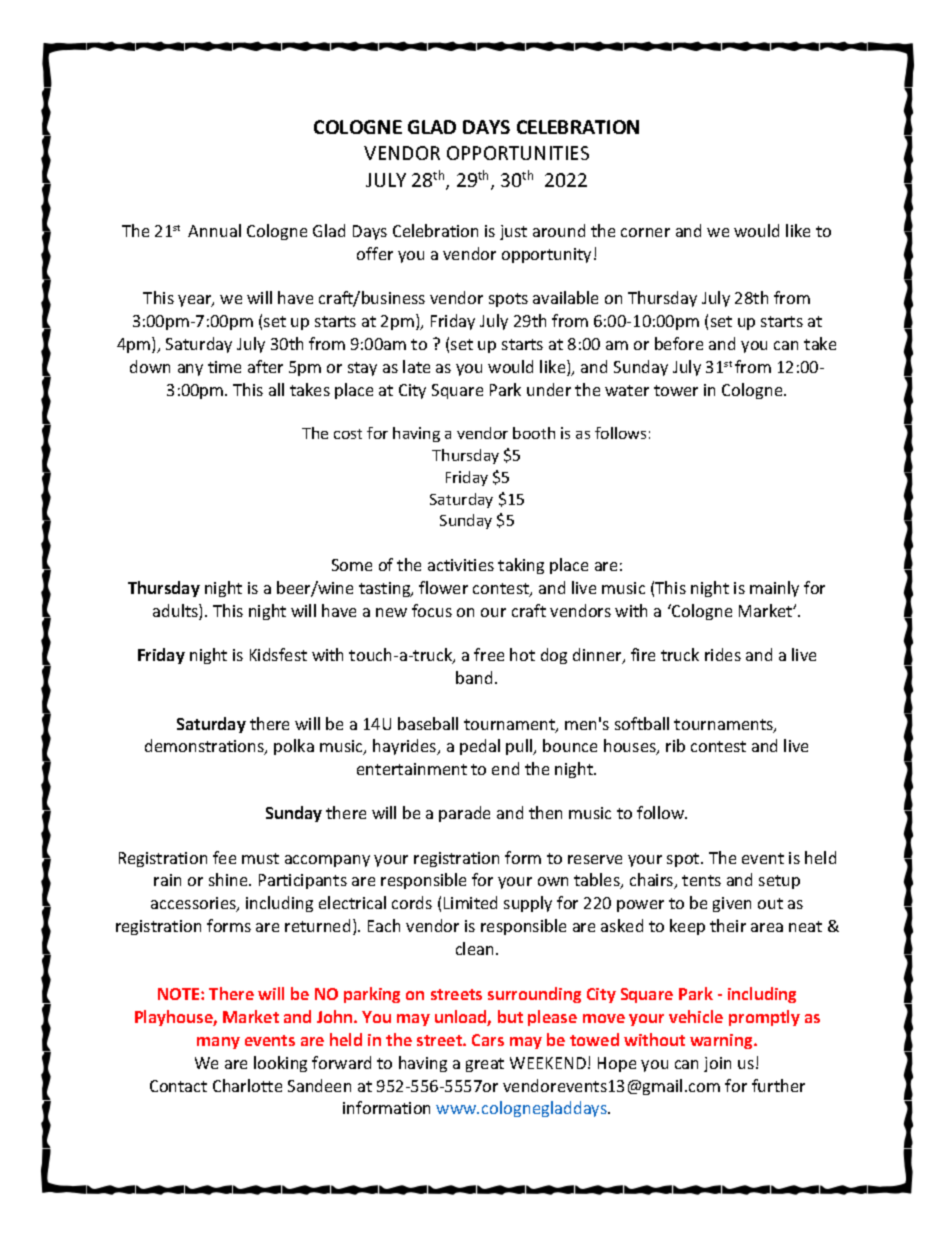  I want to click on many, so click(218, 1043).
